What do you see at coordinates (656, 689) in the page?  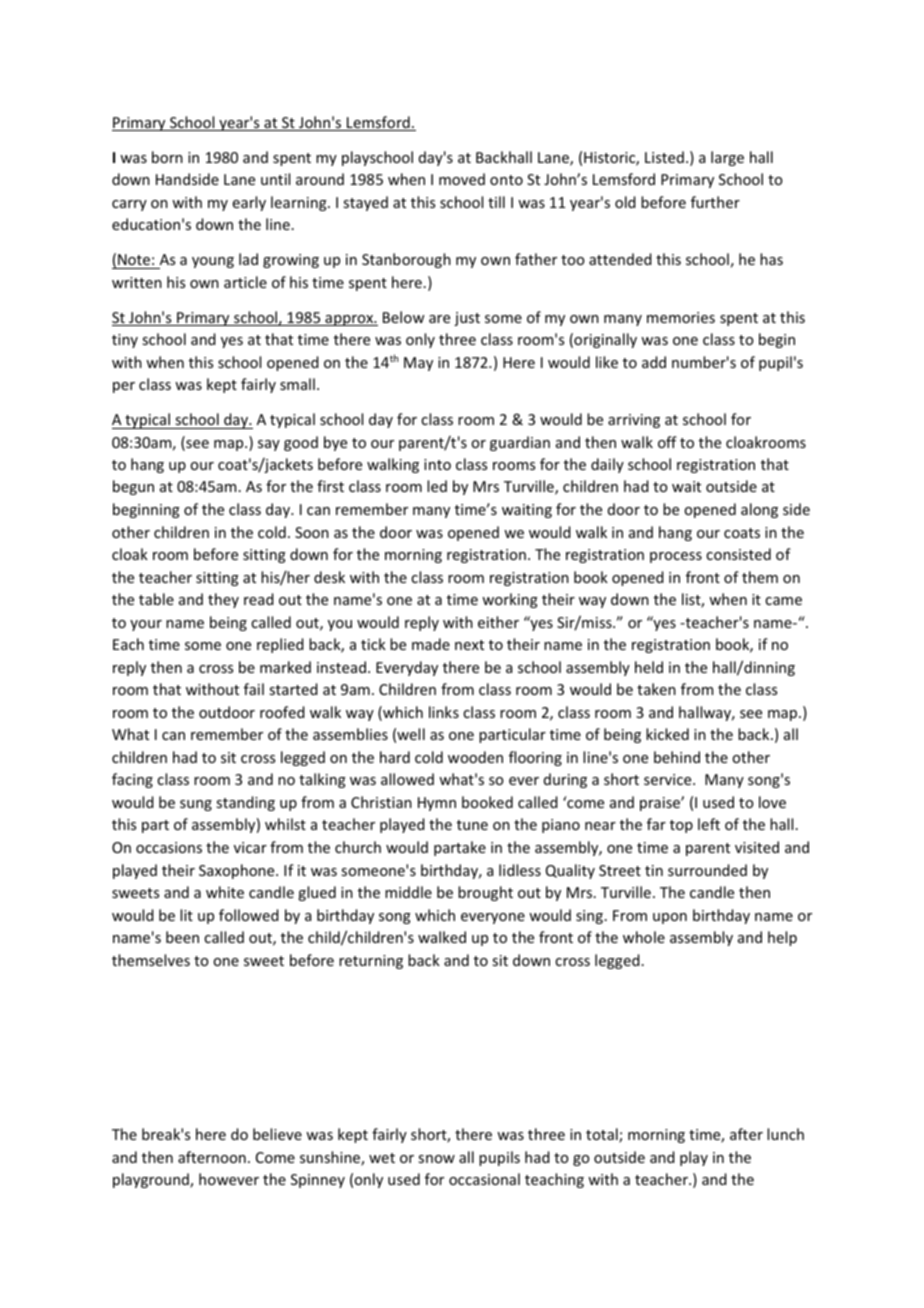 I see `taken` at bounding box center [656, 689].
